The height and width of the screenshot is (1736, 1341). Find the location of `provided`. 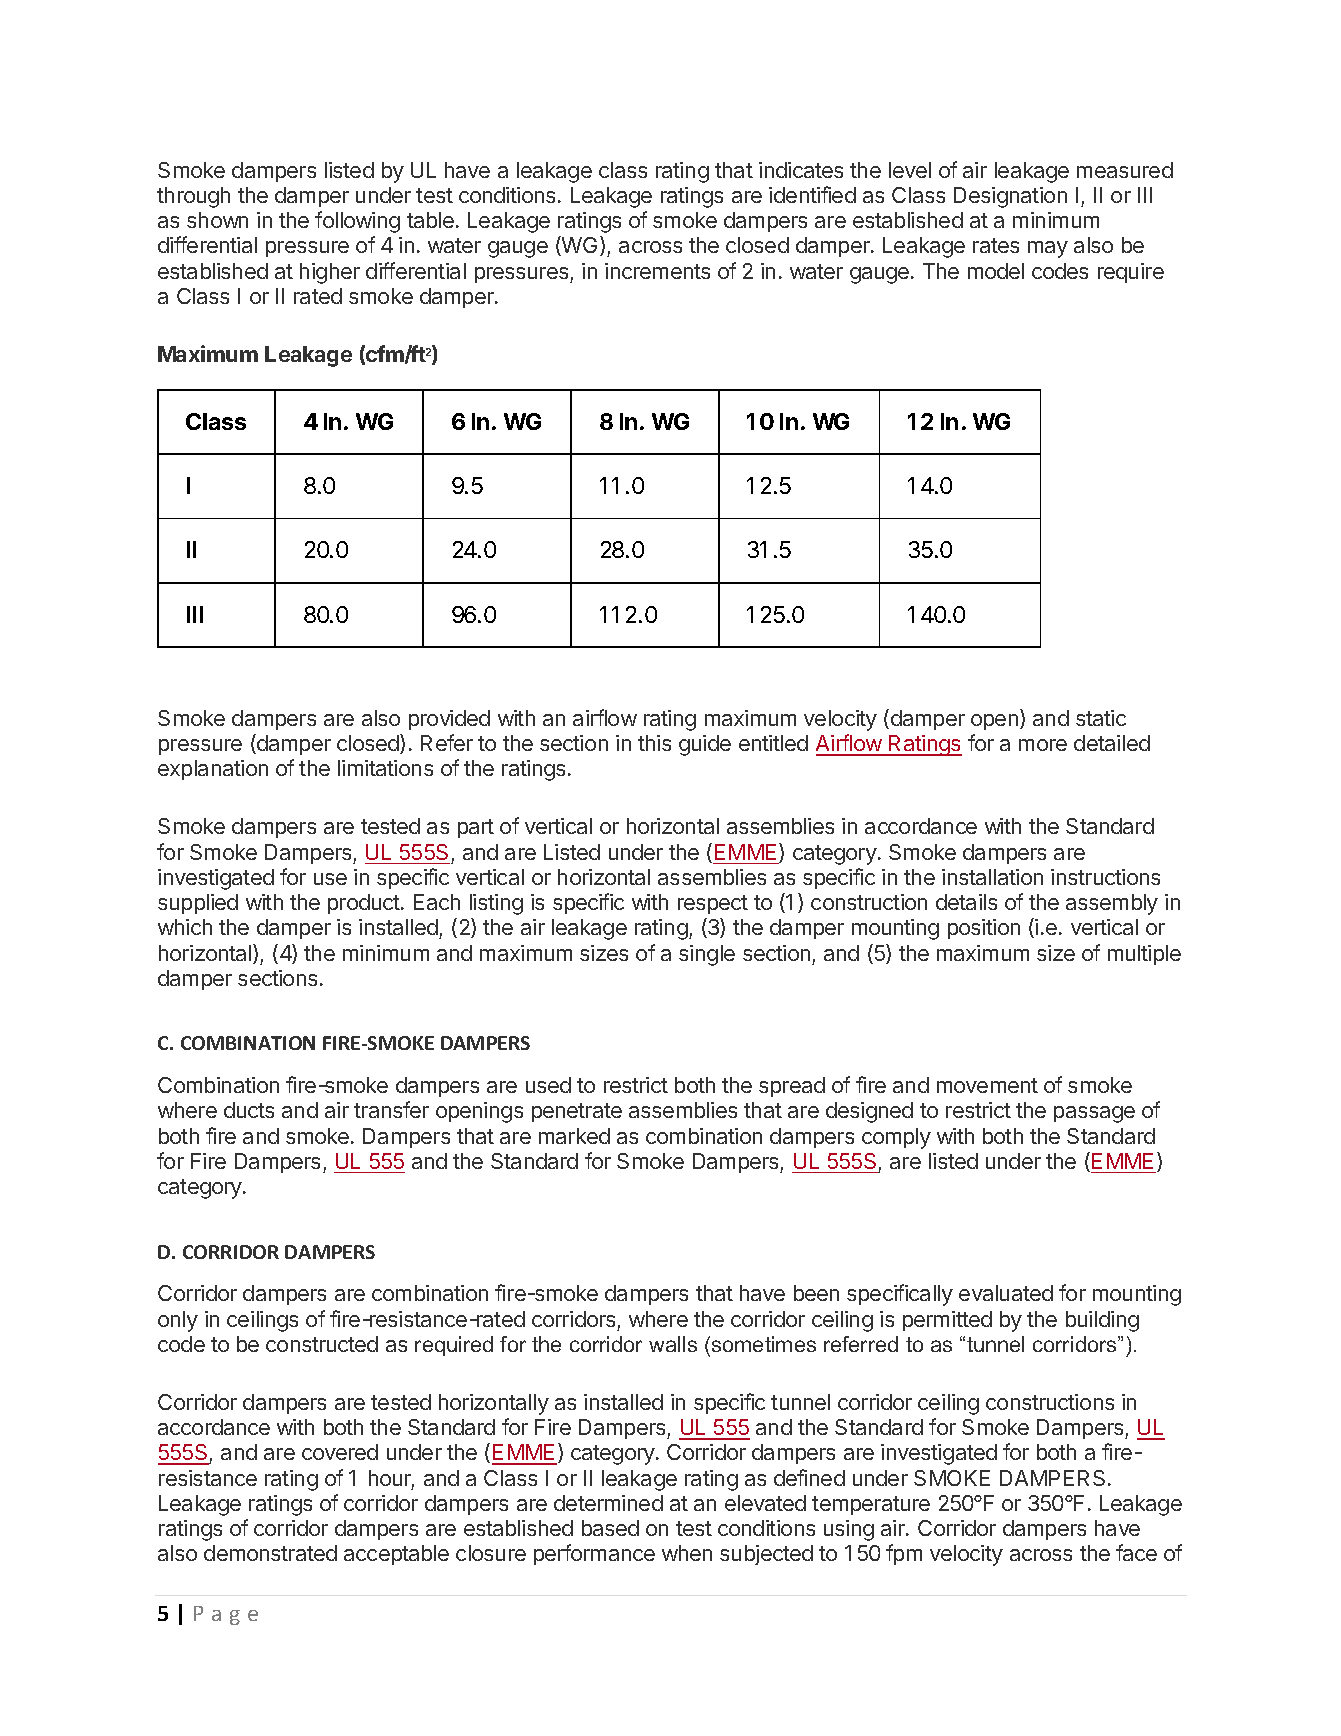

provided is located at coordinates (449, 720).
